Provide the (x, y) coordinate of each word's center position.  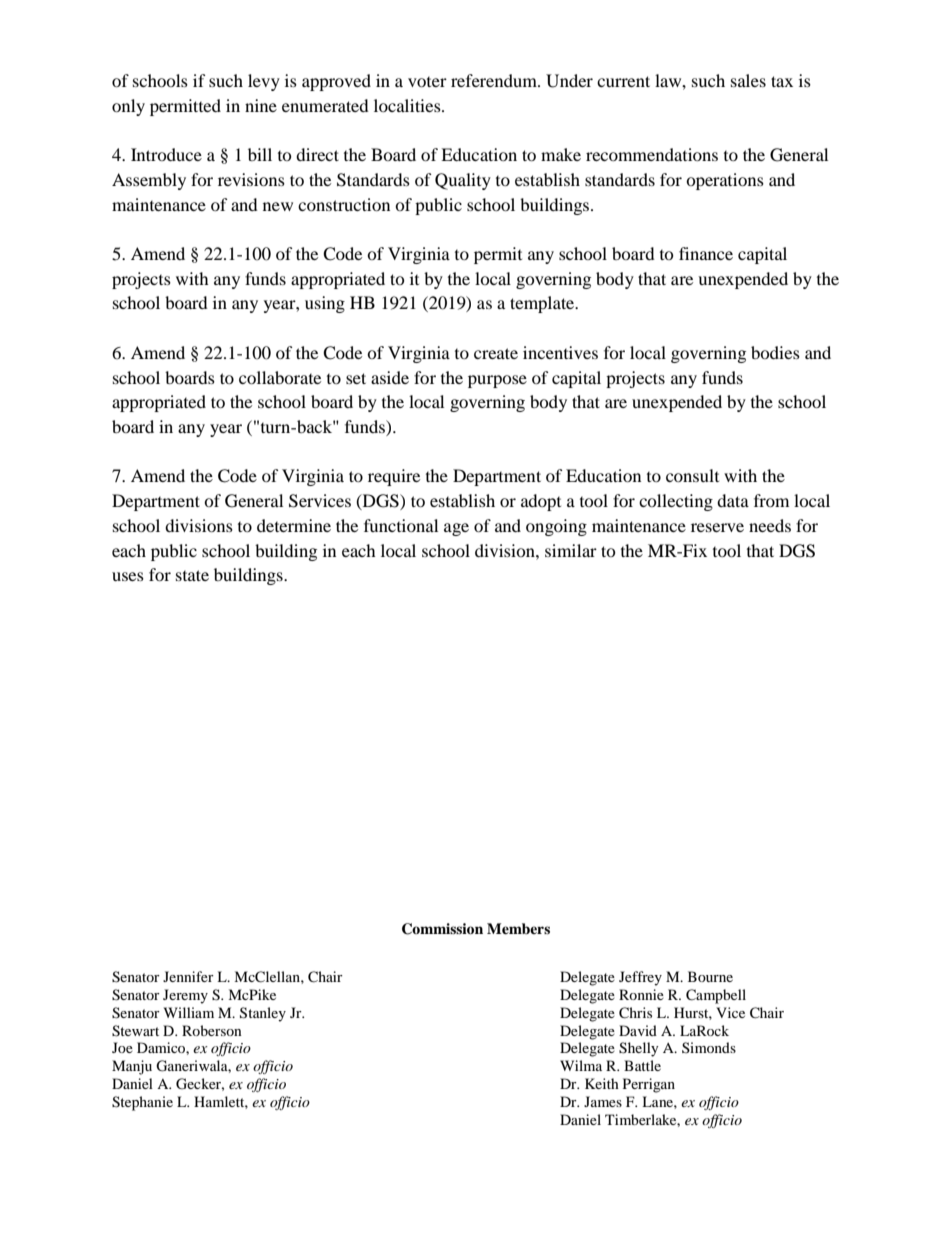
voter (427, 82)
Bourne (710, 976)
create (496, 353)
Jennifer (188, 976)
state (192, 575)
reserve (717, 527)
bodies (775, 352)
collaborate (280, 377)
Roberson (212, 1030)
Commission (442, 929)
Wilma (581, 1065)
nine (261, 105)
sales (748, 80)
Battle (642, 1065)
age (456, 529)
